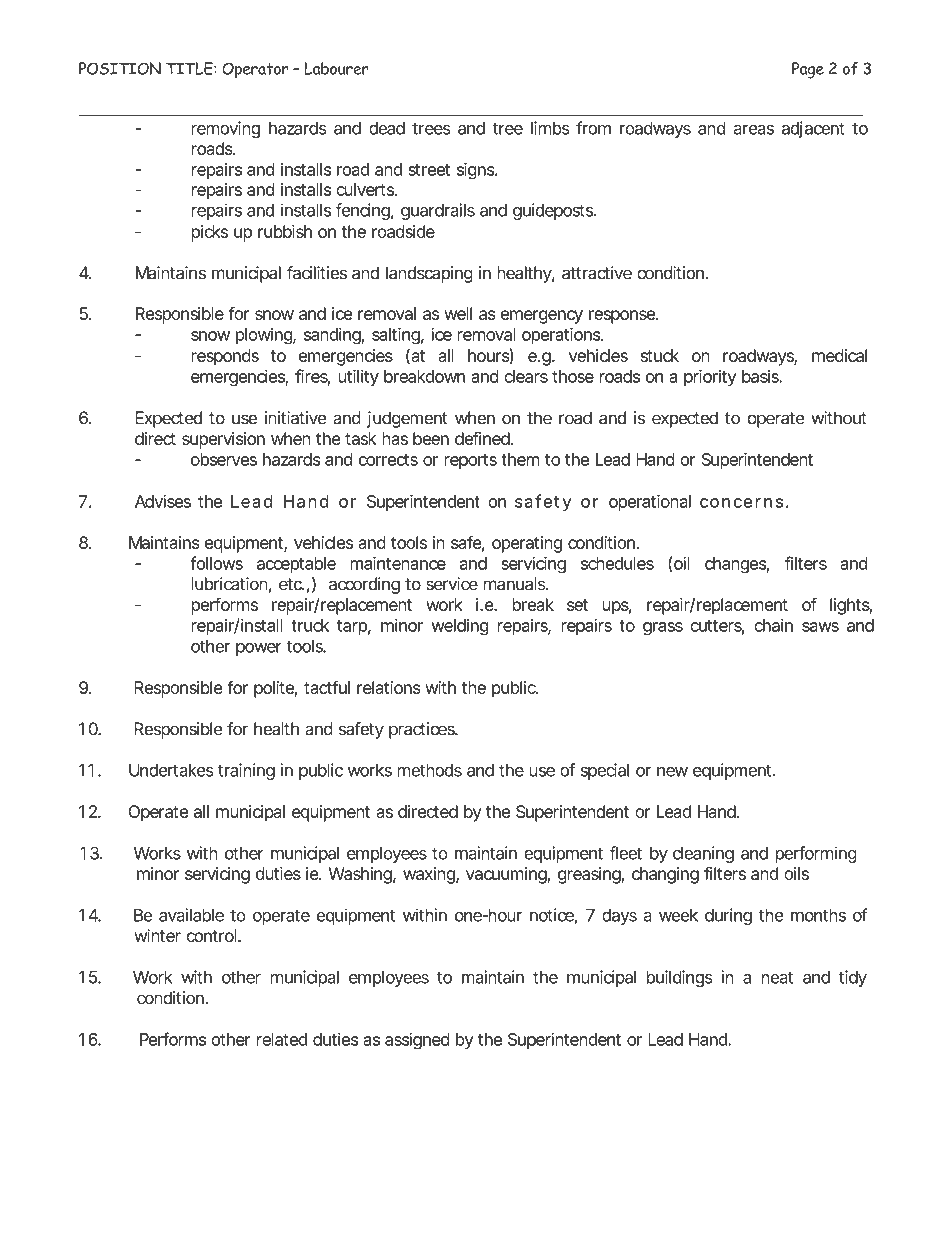 The width and height of the image is (952, 1233). What do you see at coordinates (282, 1039) in the image?
I see `related` at bounding box center [282, 1039].
